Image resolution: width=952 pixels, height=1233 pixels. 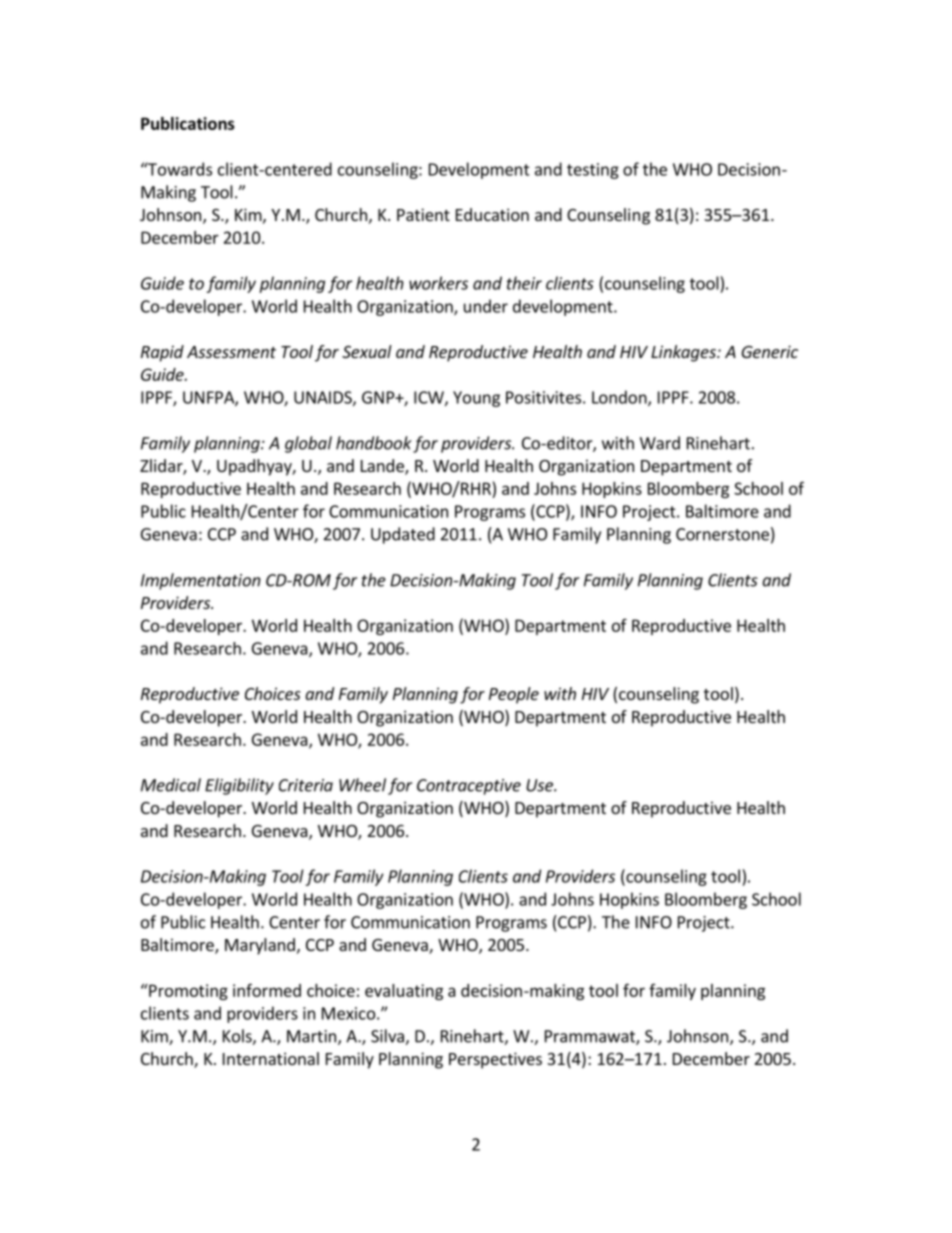 What do you see at coordinates (239, 786) in the screenshot?
I see `Eligibility` at bounding box center [239, 786].
